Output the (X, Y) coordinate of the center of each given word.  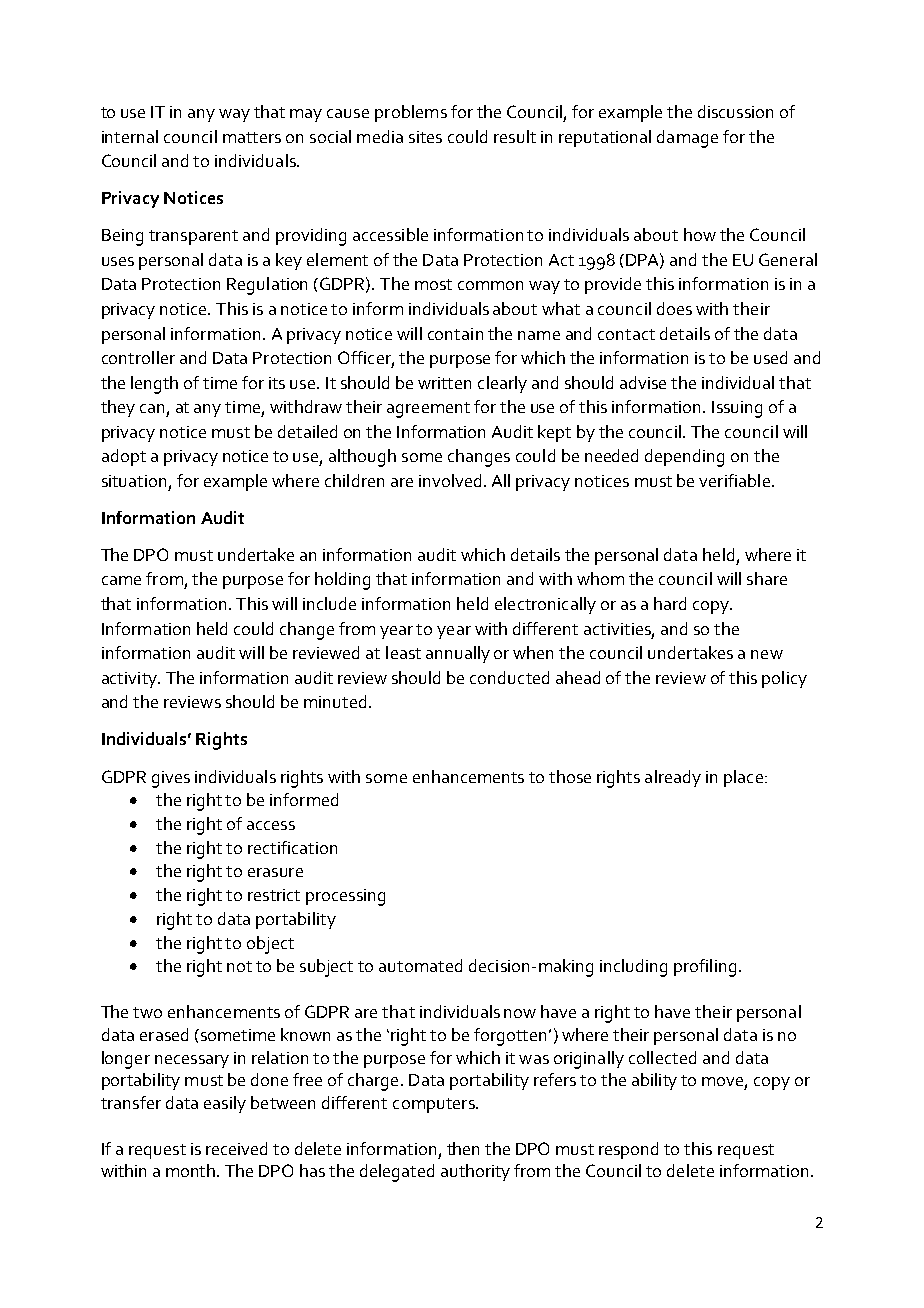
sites (425, 137)
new (767, 654)
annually (458, 654)
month (192, 1170)
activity (130, 680)
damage (687, 139)
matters (252, 137)
